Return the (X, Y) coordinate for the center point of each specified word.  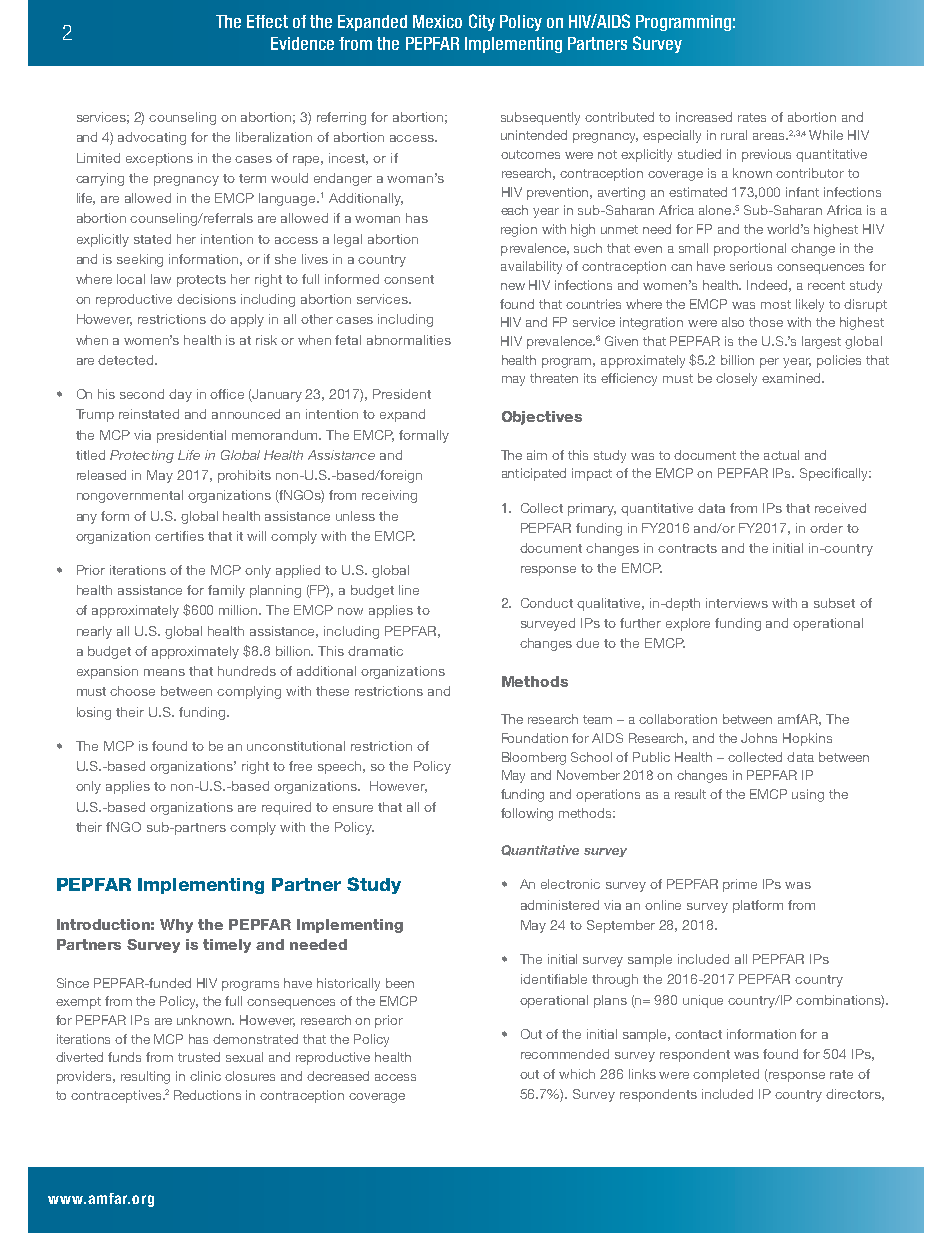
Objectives (542, 418)
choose (132, 691)
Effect (267, 21)
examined (792, 378)
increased (704, 117)
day (180, 395)
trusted (199, 1057)
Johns (759, 738)
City (482, 22)
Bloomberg (534, 758)
